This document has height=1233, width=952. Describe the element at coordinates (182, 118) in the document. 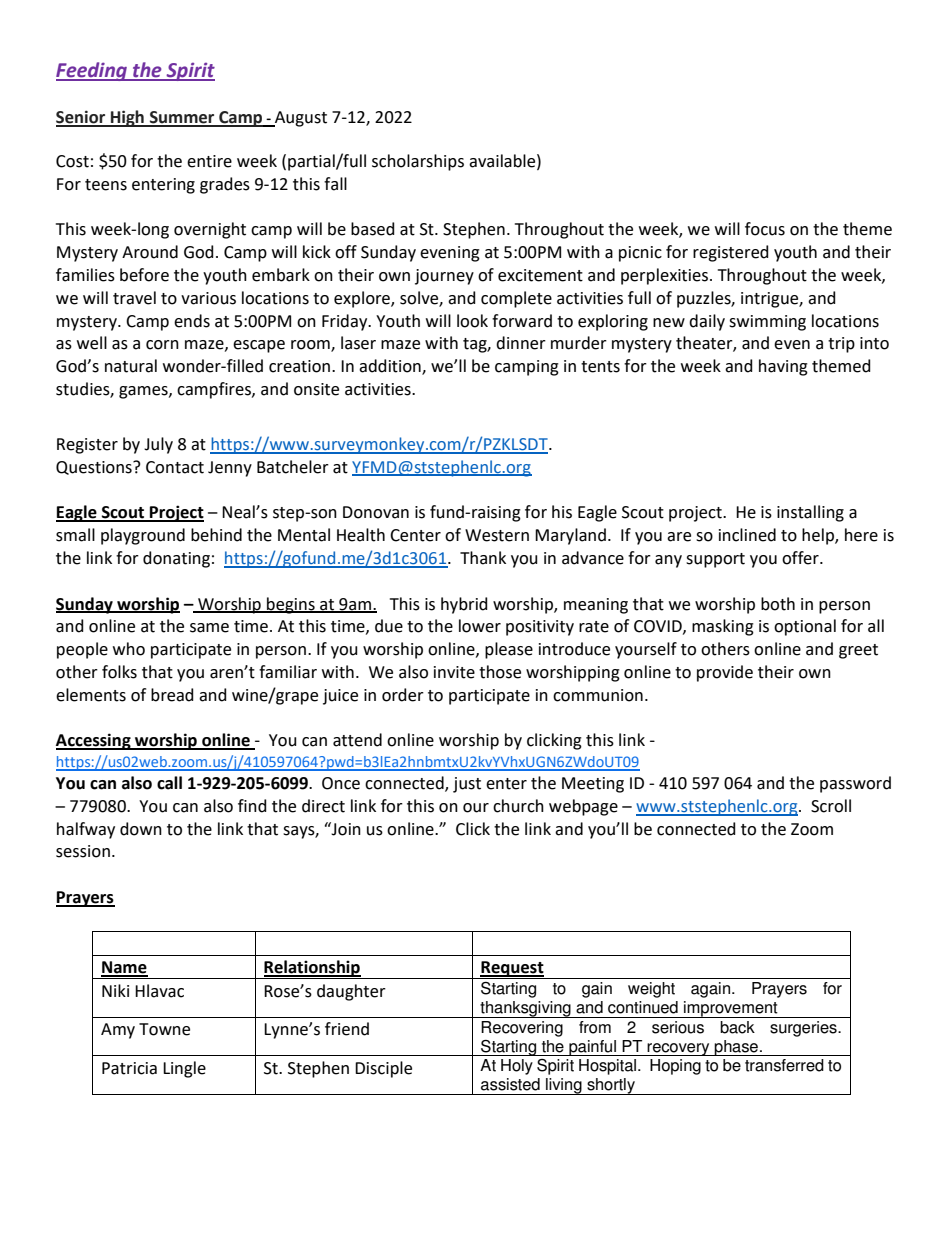

I see `Summer` at that location.
